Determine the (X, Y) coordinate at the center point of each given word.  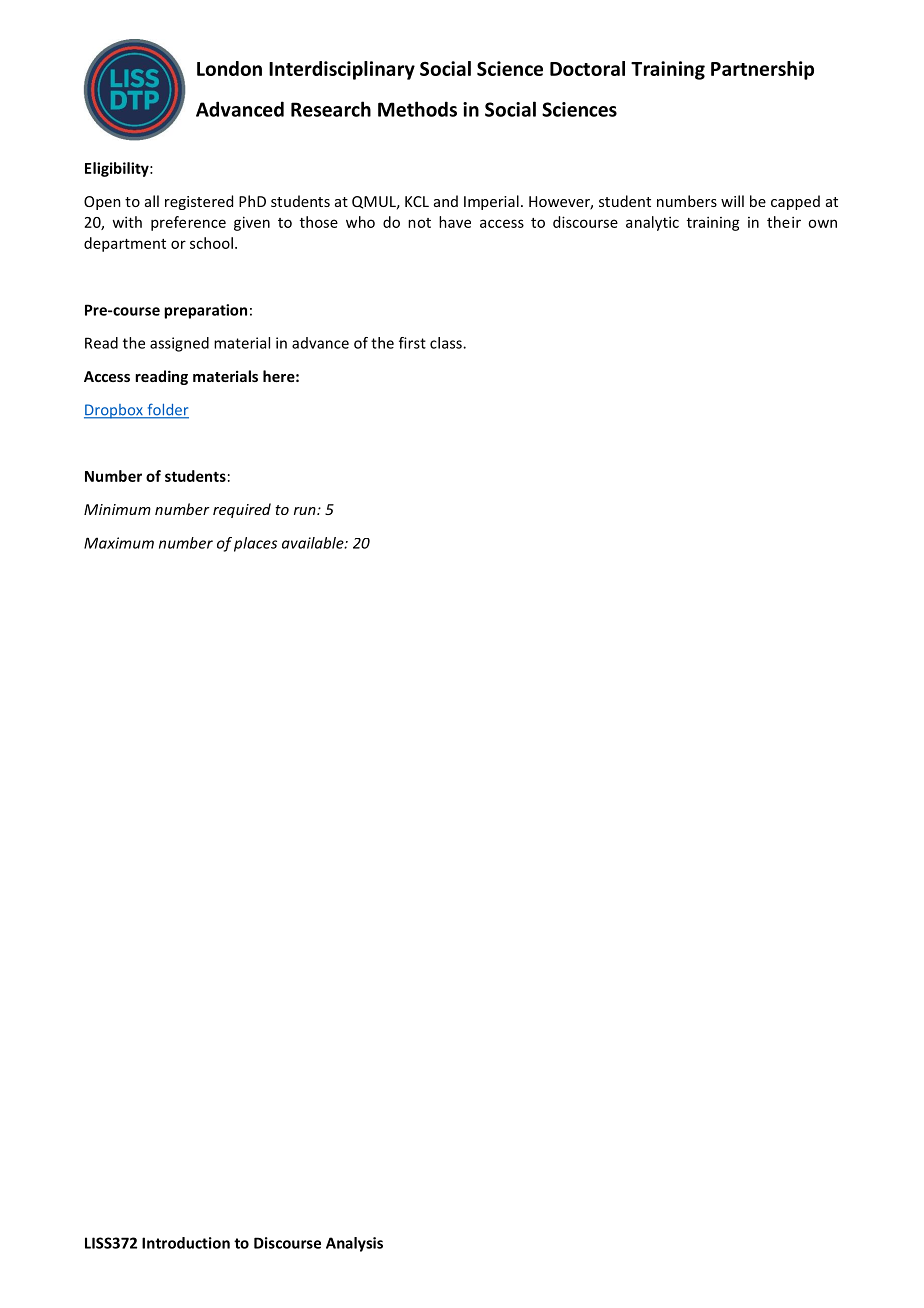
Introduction (186, 1243)
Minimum (117, 509)
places (255, 544)
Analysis (354, 1244)
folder (167, 410)
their (784, 222)
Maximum (119, 543)
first (412, 343)
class (447, 343)
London (229, 68)
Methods (417, 109)
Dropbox (114, 411)
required (242, 510)
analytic (652, 223)
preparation (205, 311)
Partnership (762, 70)
